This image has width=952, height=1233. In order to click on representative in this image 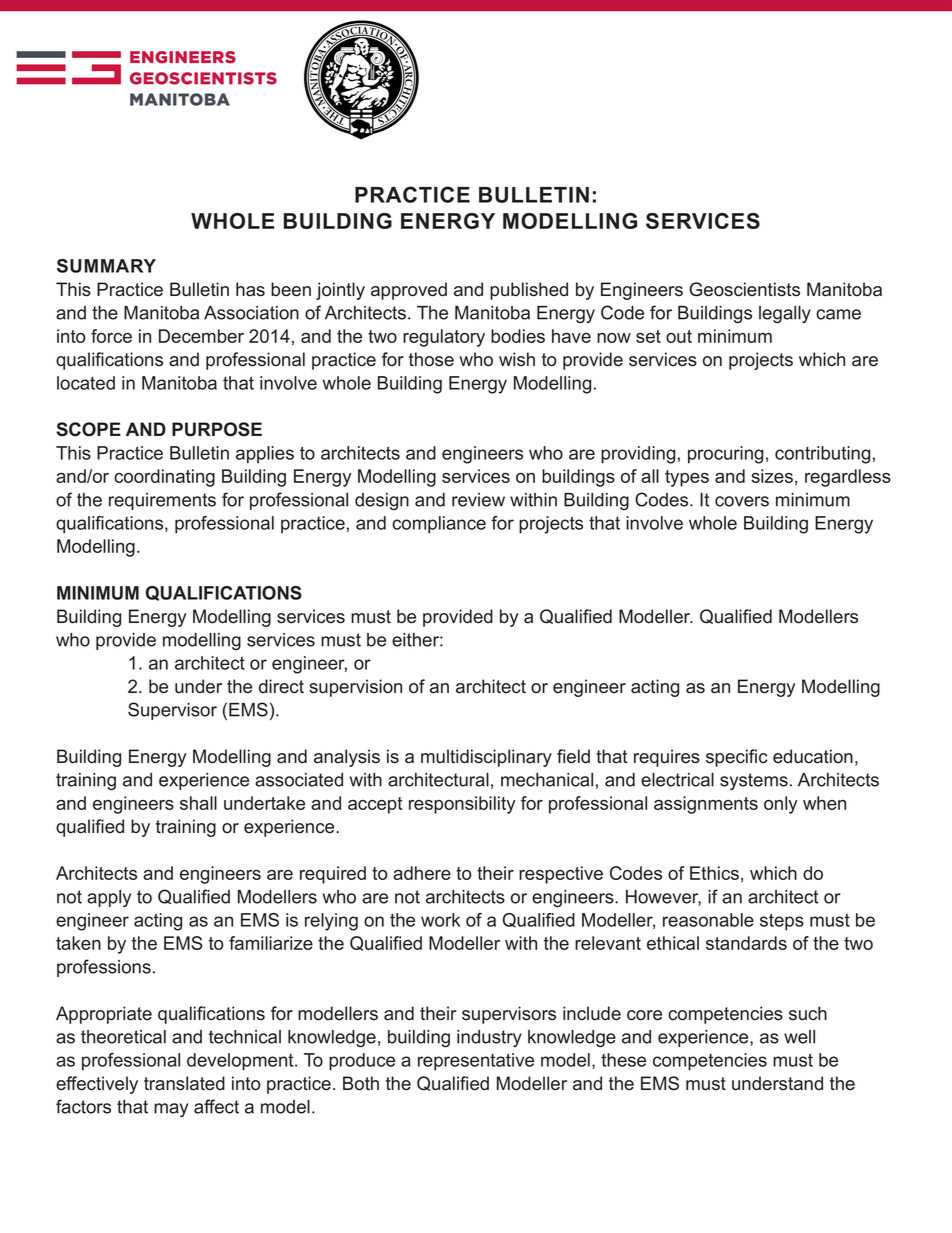, I will do `click(476, 1062)`.
